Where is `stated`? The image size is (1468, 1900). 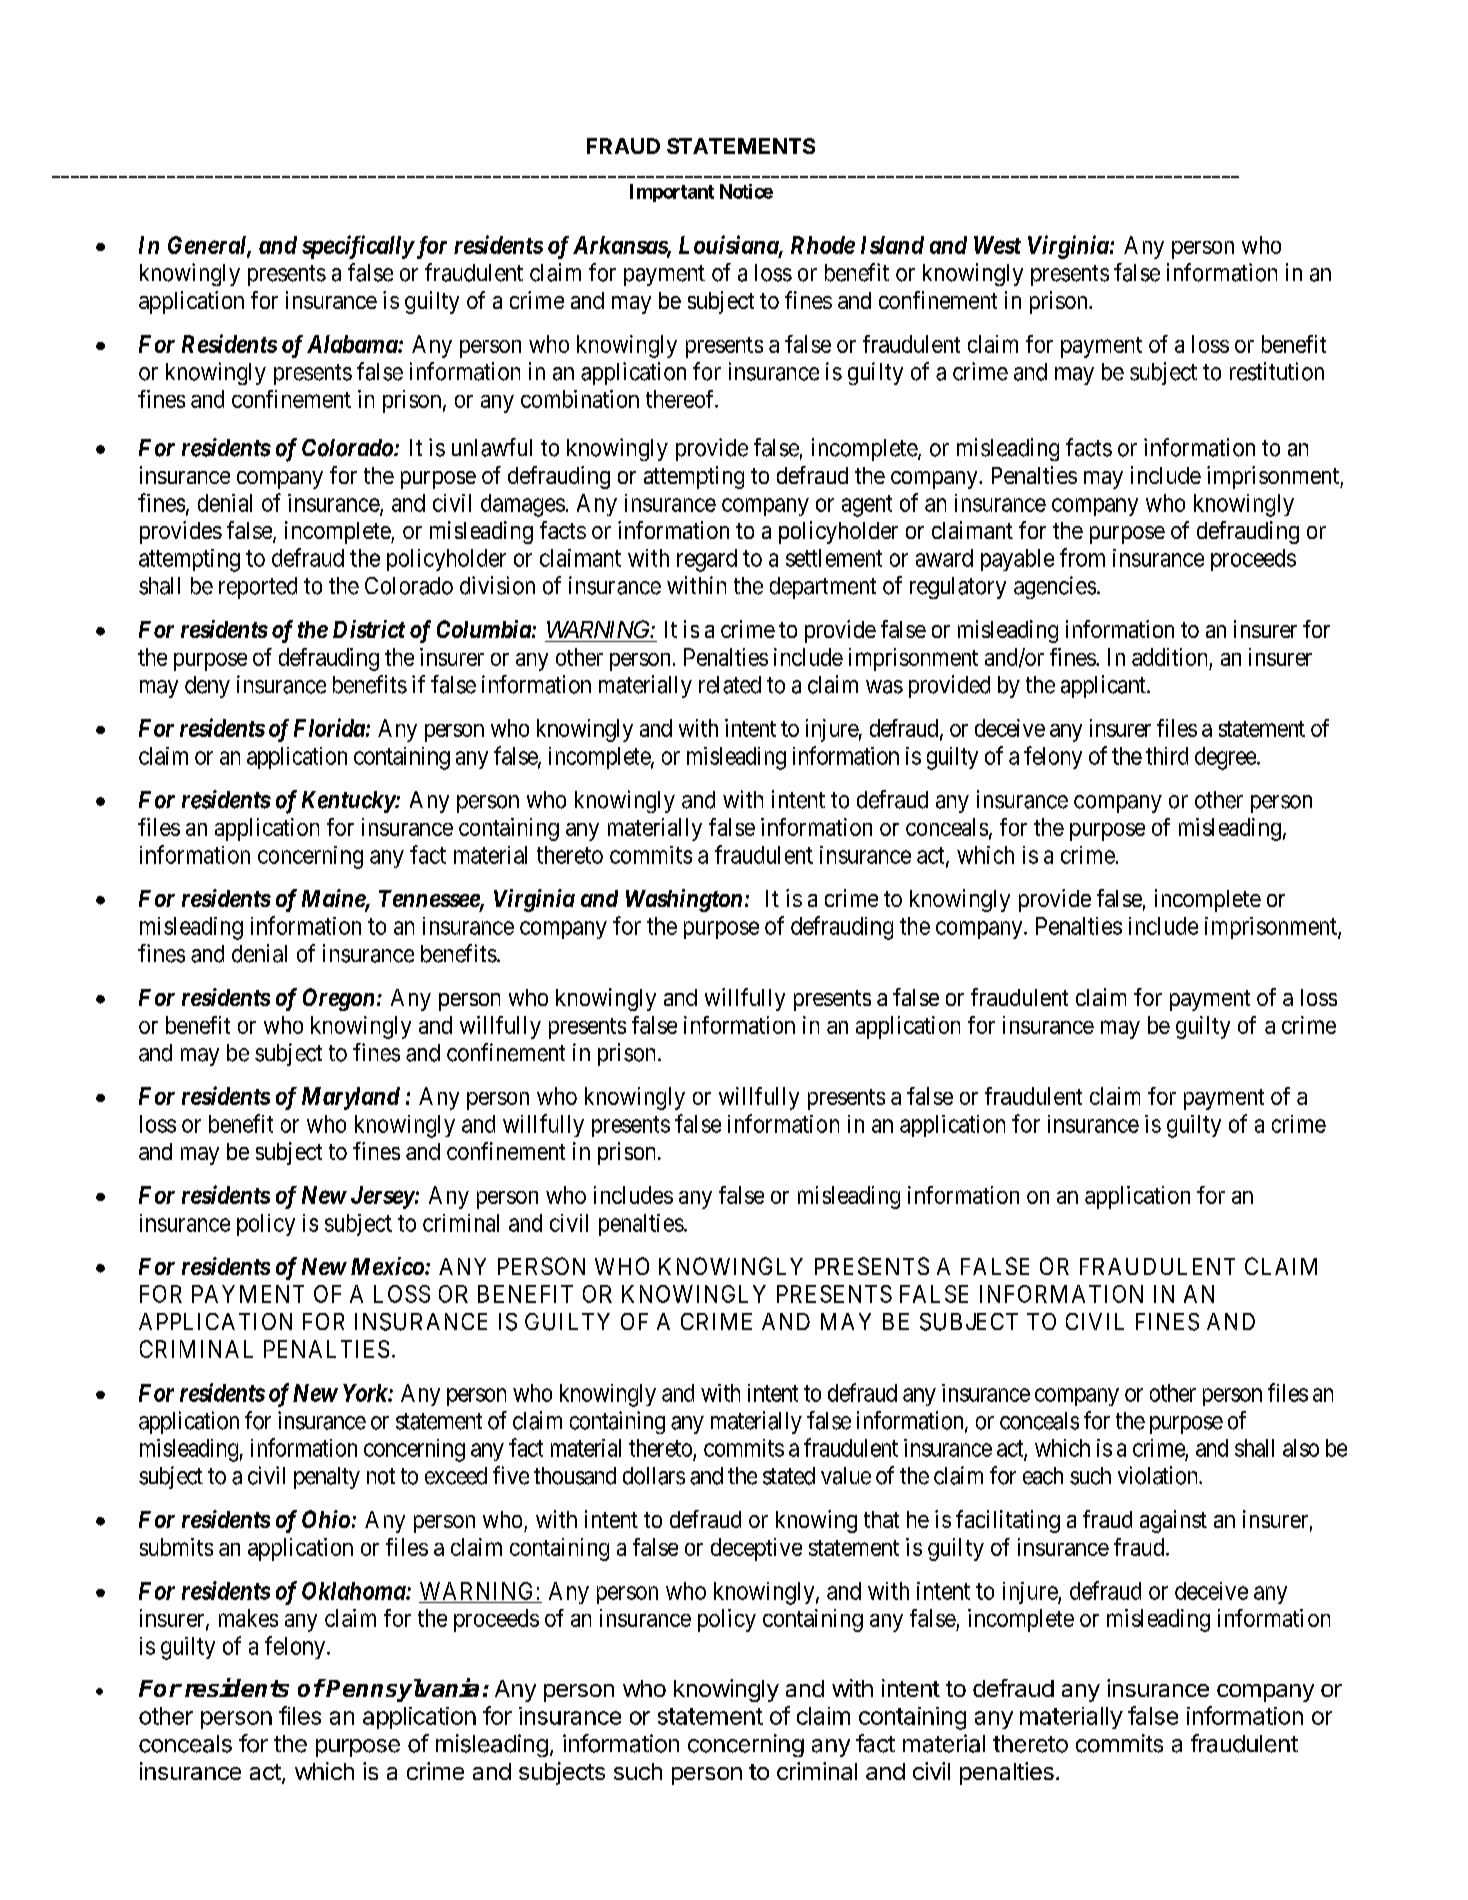 stated is located at coordinates (789, 1476).
